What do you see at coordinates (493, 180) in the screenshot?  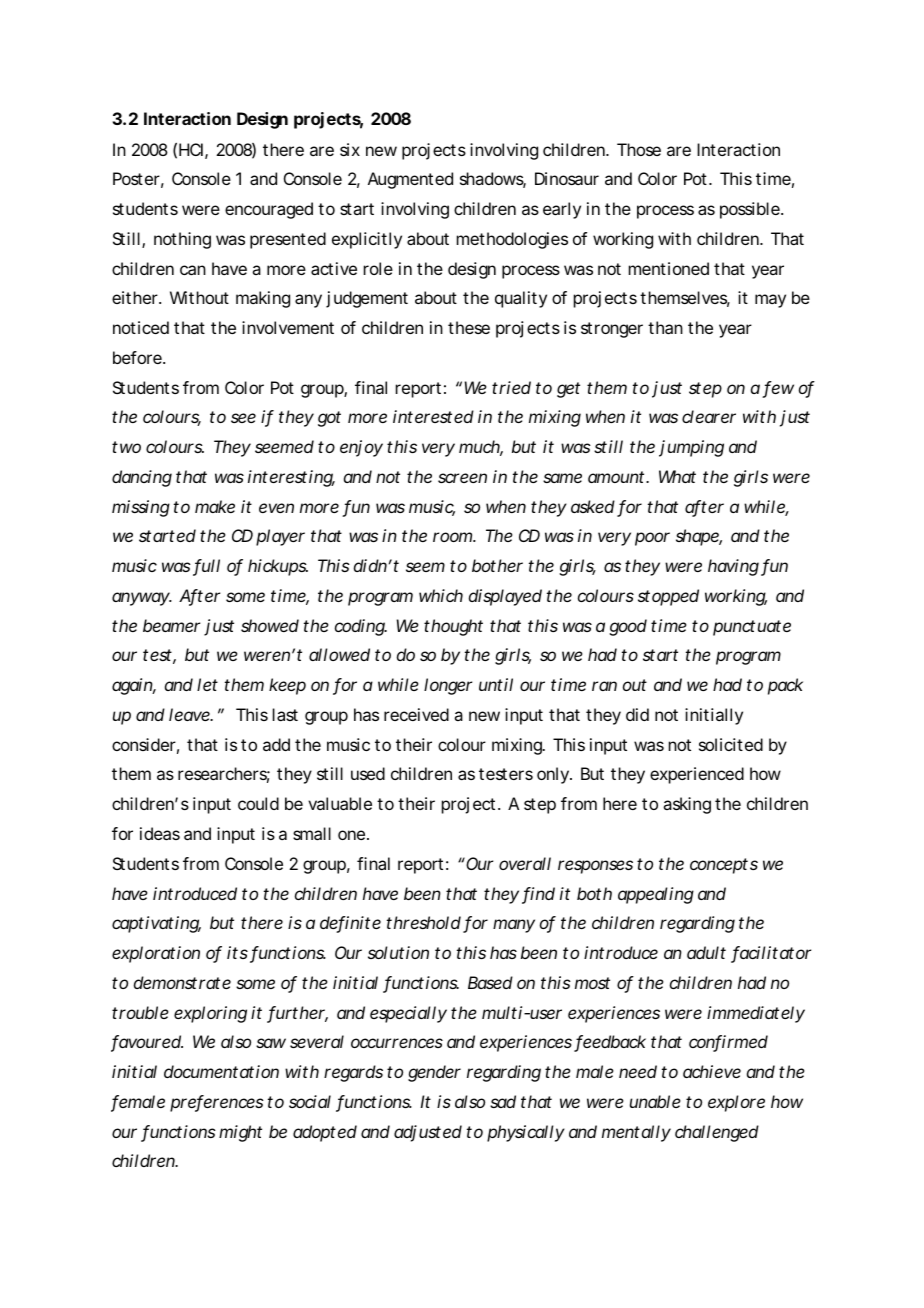 I see `shadows` at bounding box center [493, 180].
